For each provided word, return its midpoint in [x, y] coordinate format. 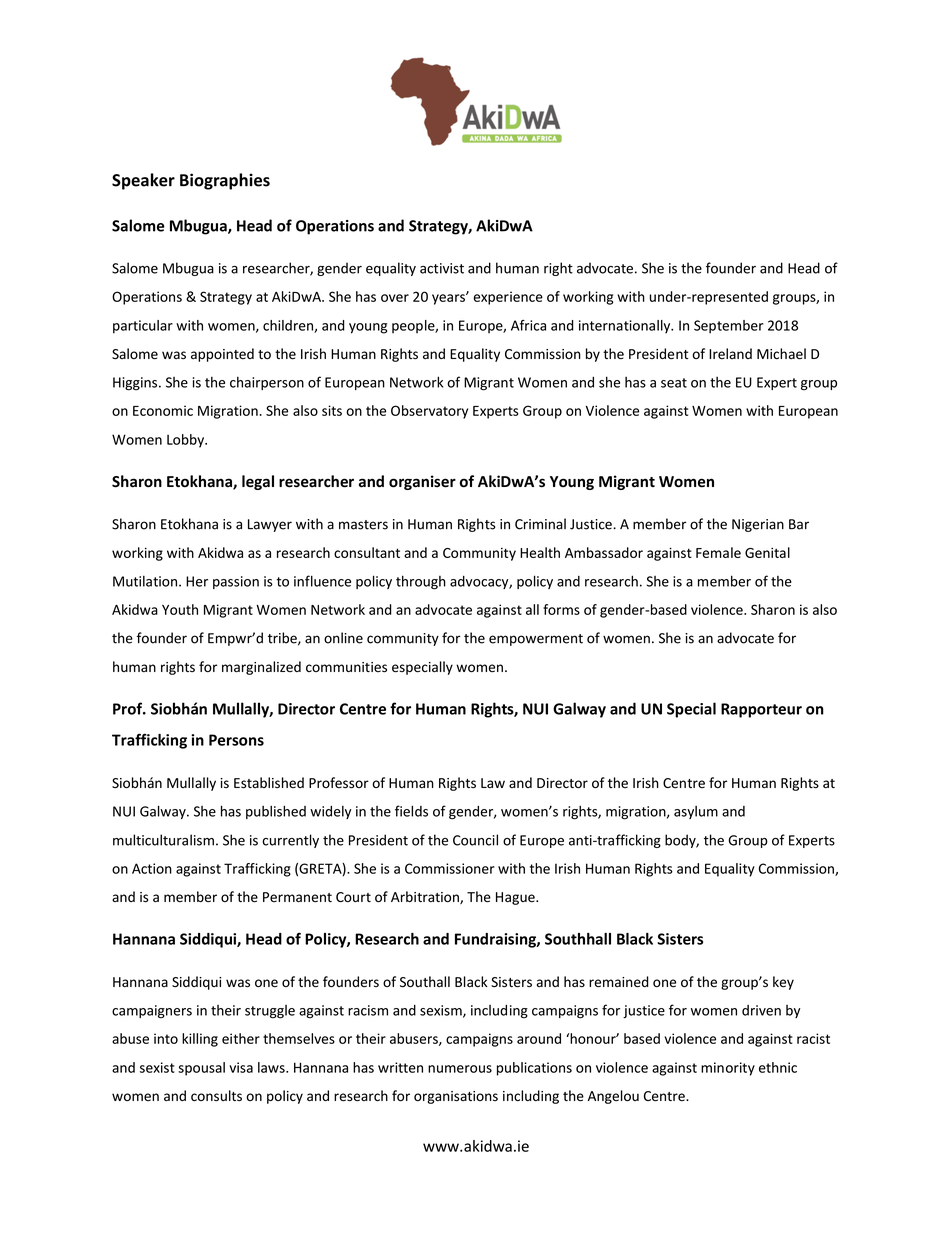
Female [718, 552]
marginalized [261, 668]
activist [442, 268]
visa [241, 1067]
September [729, 327]
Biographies [225, 181]
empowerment [536, 640]
